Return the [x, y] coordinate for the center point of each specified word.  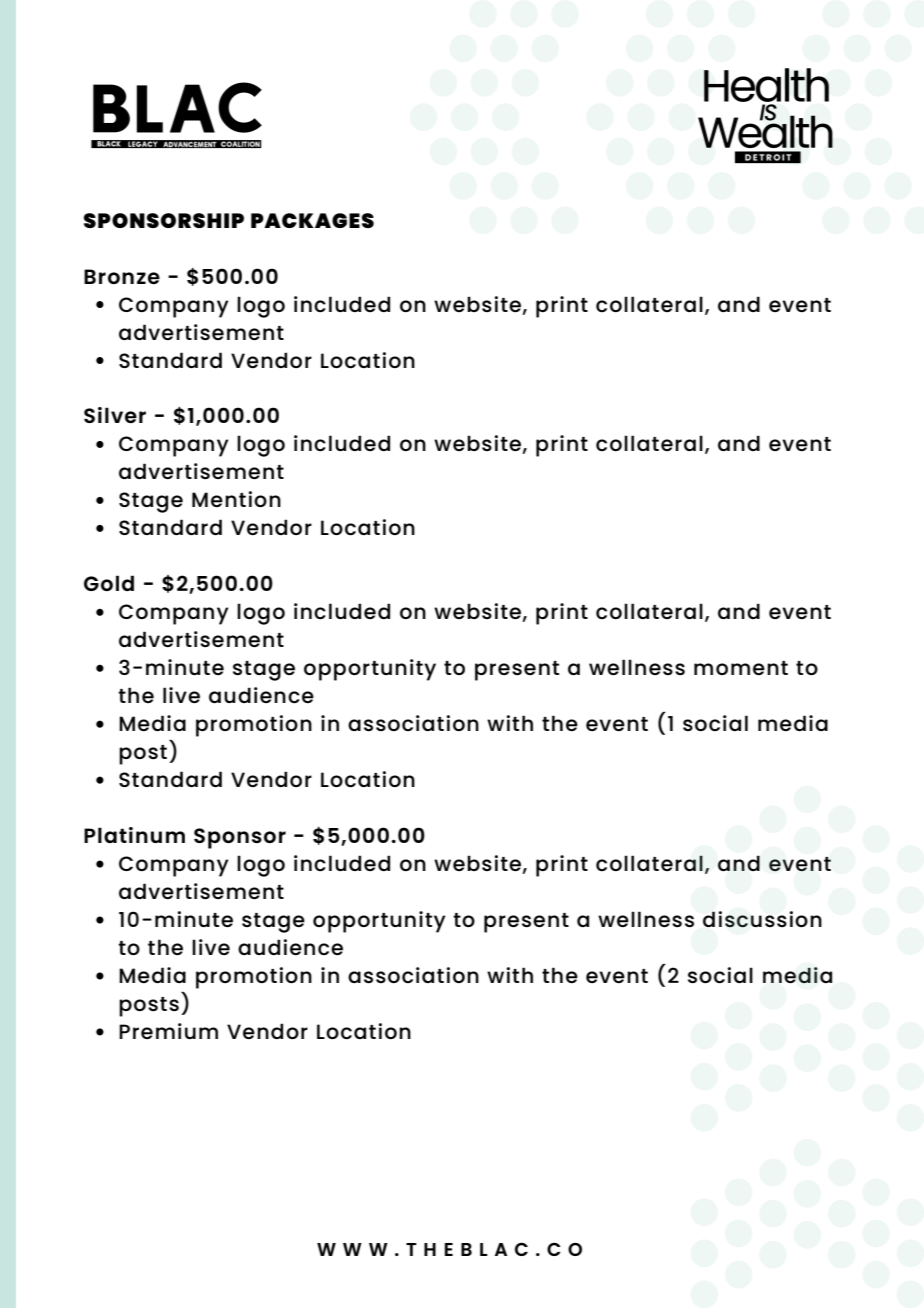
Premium [168, 1031]
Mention [236, 499]
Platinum [134, 835]
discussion [762, 919]
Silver [115, 415]
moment [741, 668]
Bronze [122, 276]
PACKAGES [312, 220]
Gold [109, 583]
